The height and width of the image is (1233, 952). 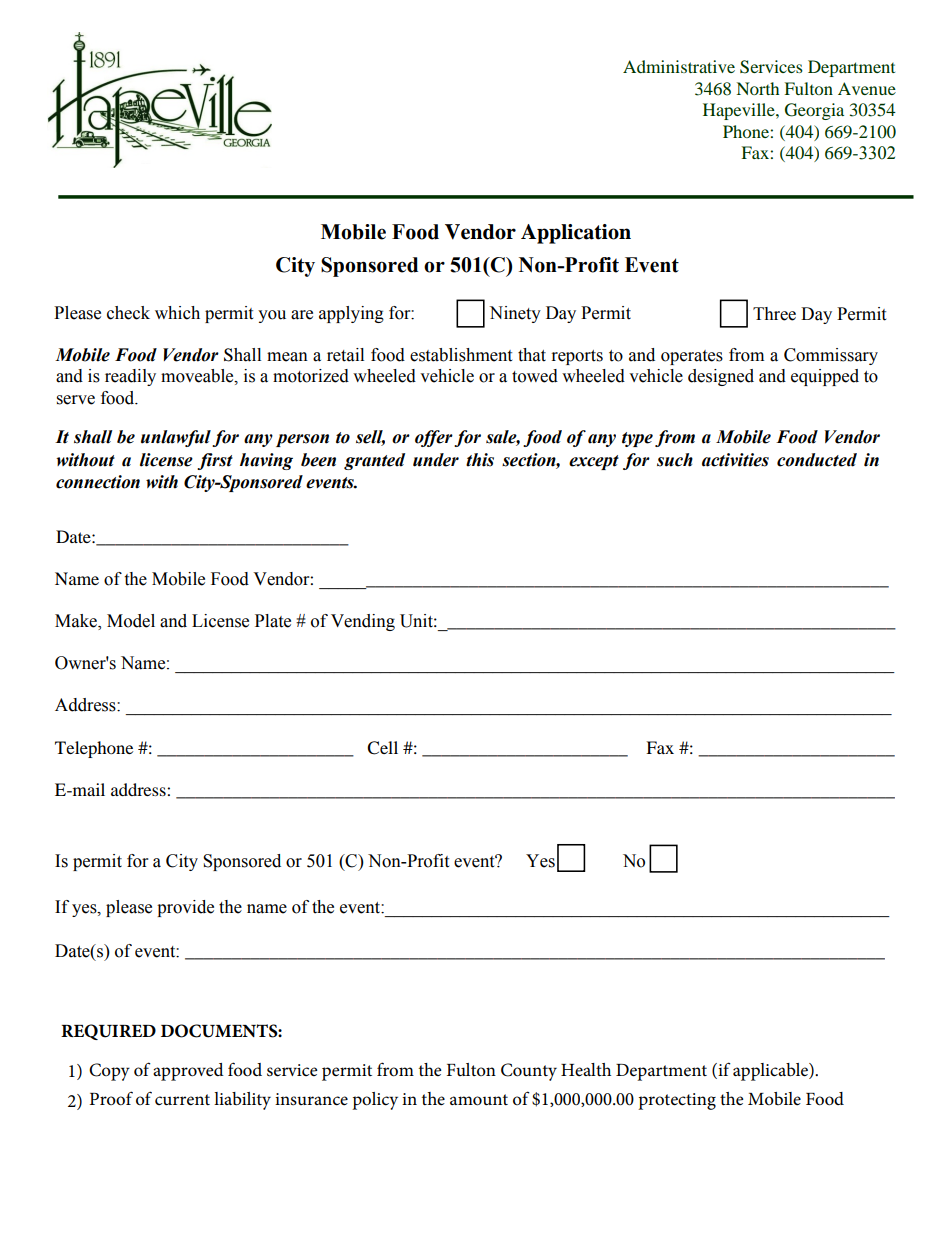 I want to click on Three, so click(x=774, y=314).
